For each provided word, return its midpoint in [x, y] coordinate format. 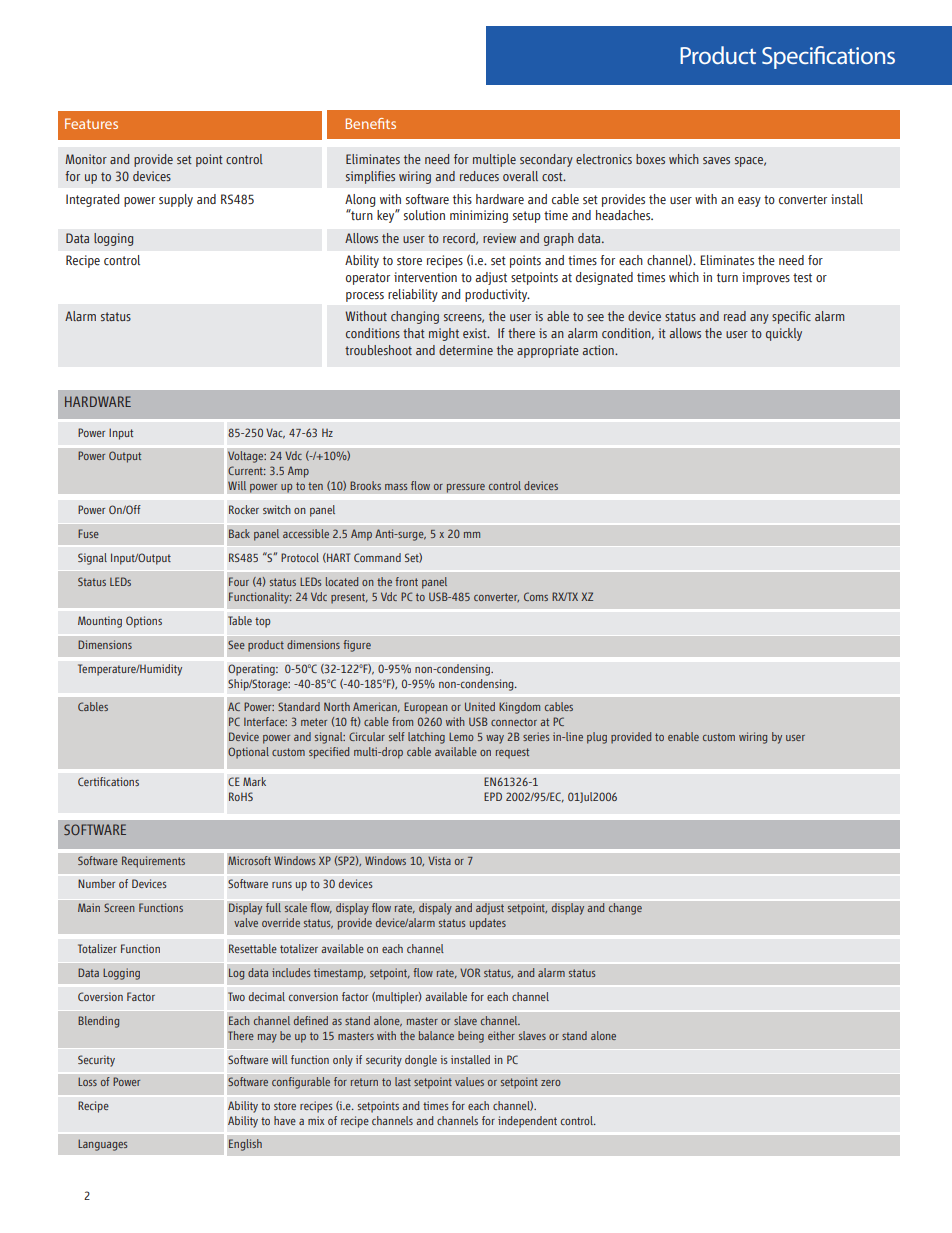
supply [176, 200]
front [406, 581]
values [469, 1081]
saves [716, 160]
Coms [536, 596]
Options [144, 622]
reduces [479, 176]
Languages [102, 1145]
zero [551, 1083]
